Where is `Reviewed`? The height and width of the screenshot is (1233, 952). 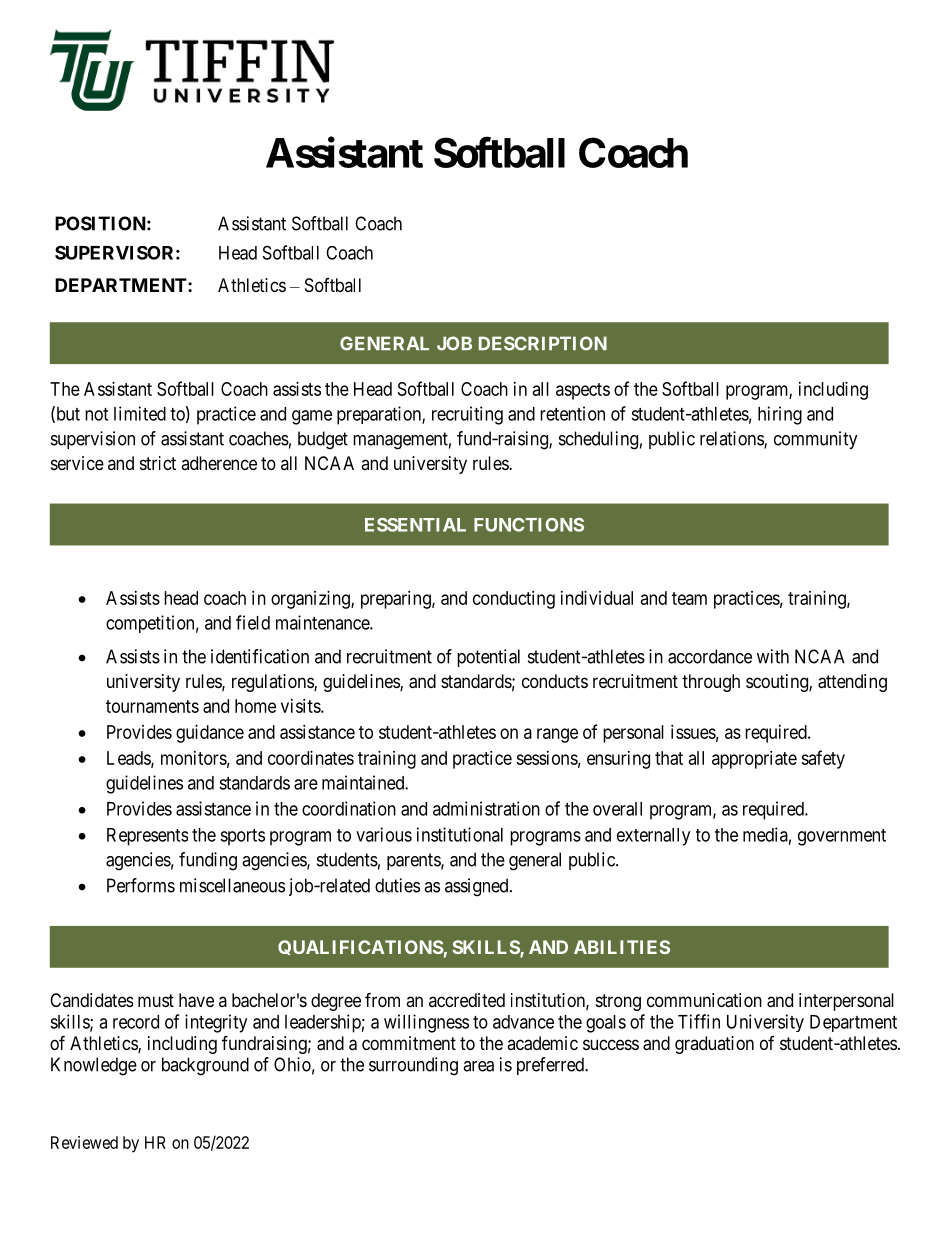
Reviewed is located at coordinates (84, 1142).
